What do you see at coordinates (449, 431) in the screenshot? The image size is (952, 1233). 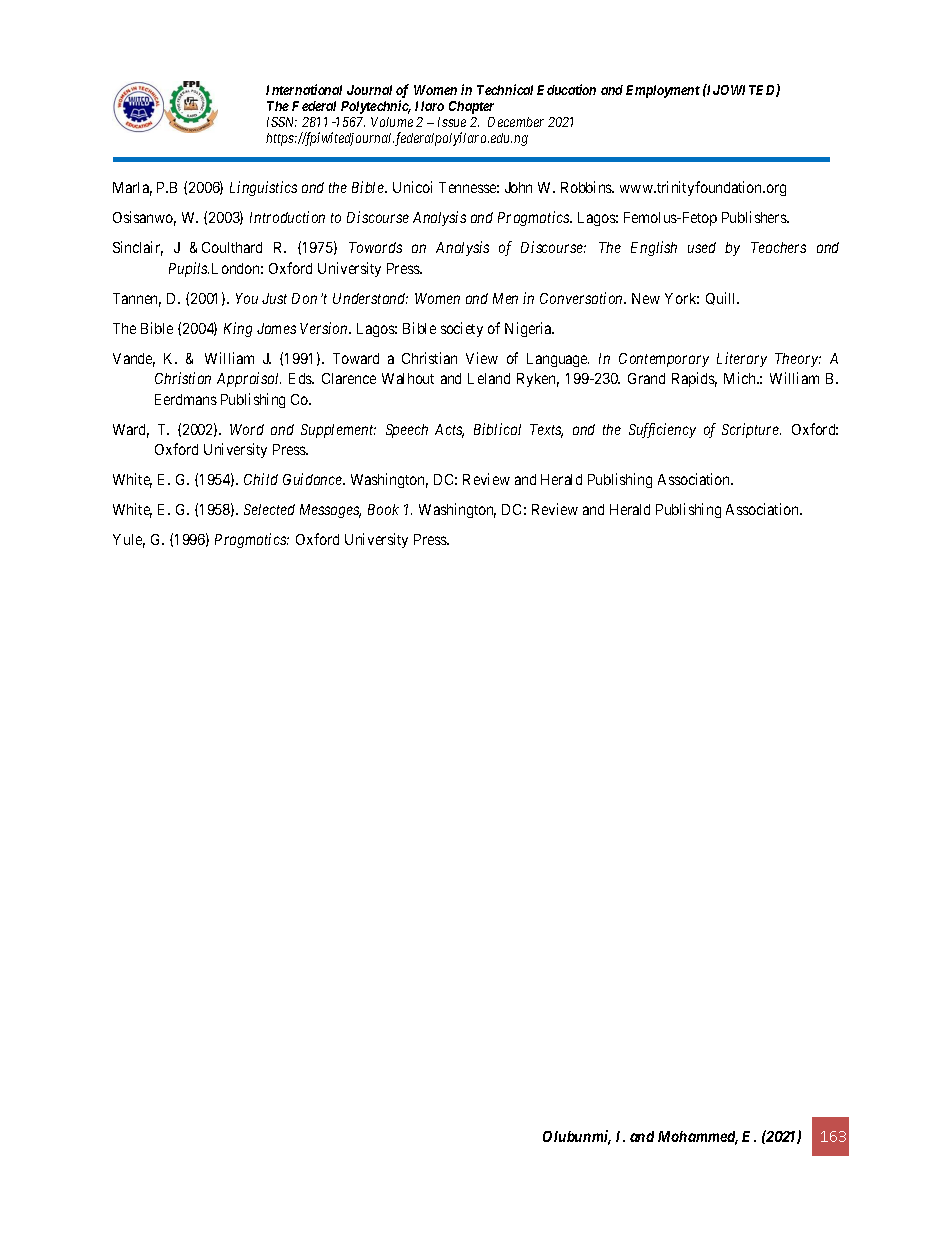 I see `Acts` at bounding box center [449, 431].
